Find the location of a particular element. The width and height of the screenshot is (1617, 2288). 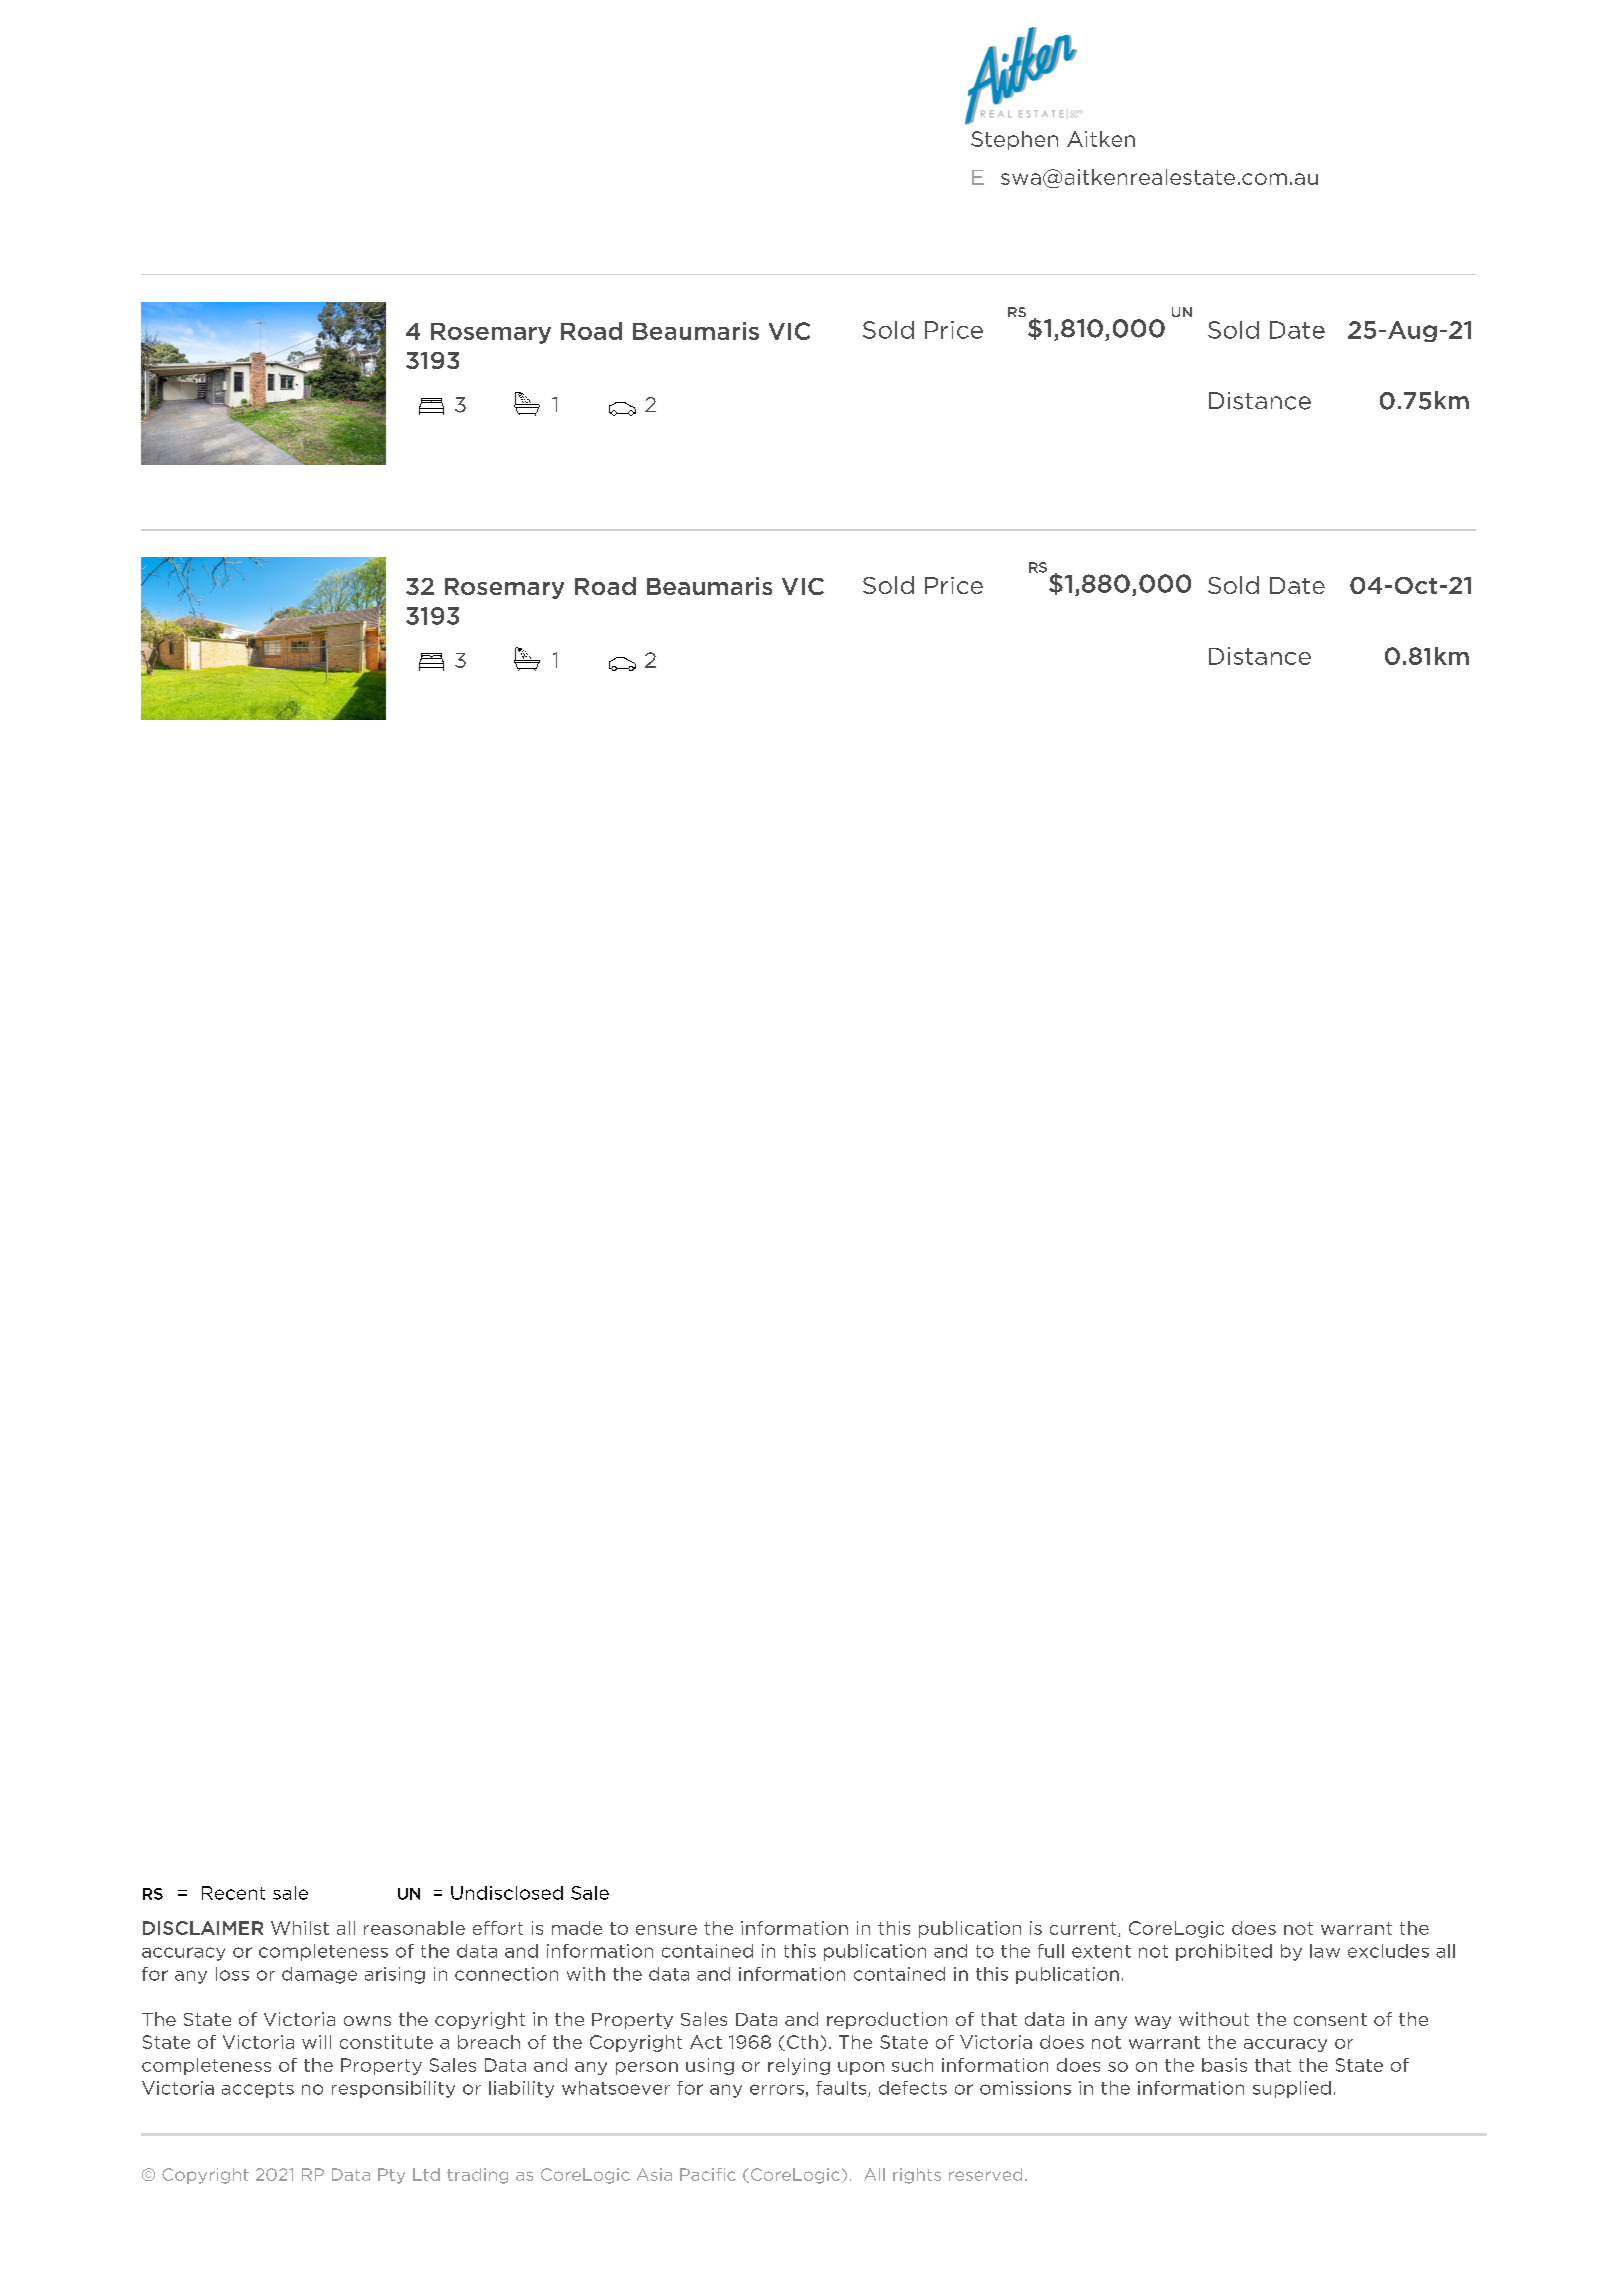

law is located at coordinates (1325, 1951).
